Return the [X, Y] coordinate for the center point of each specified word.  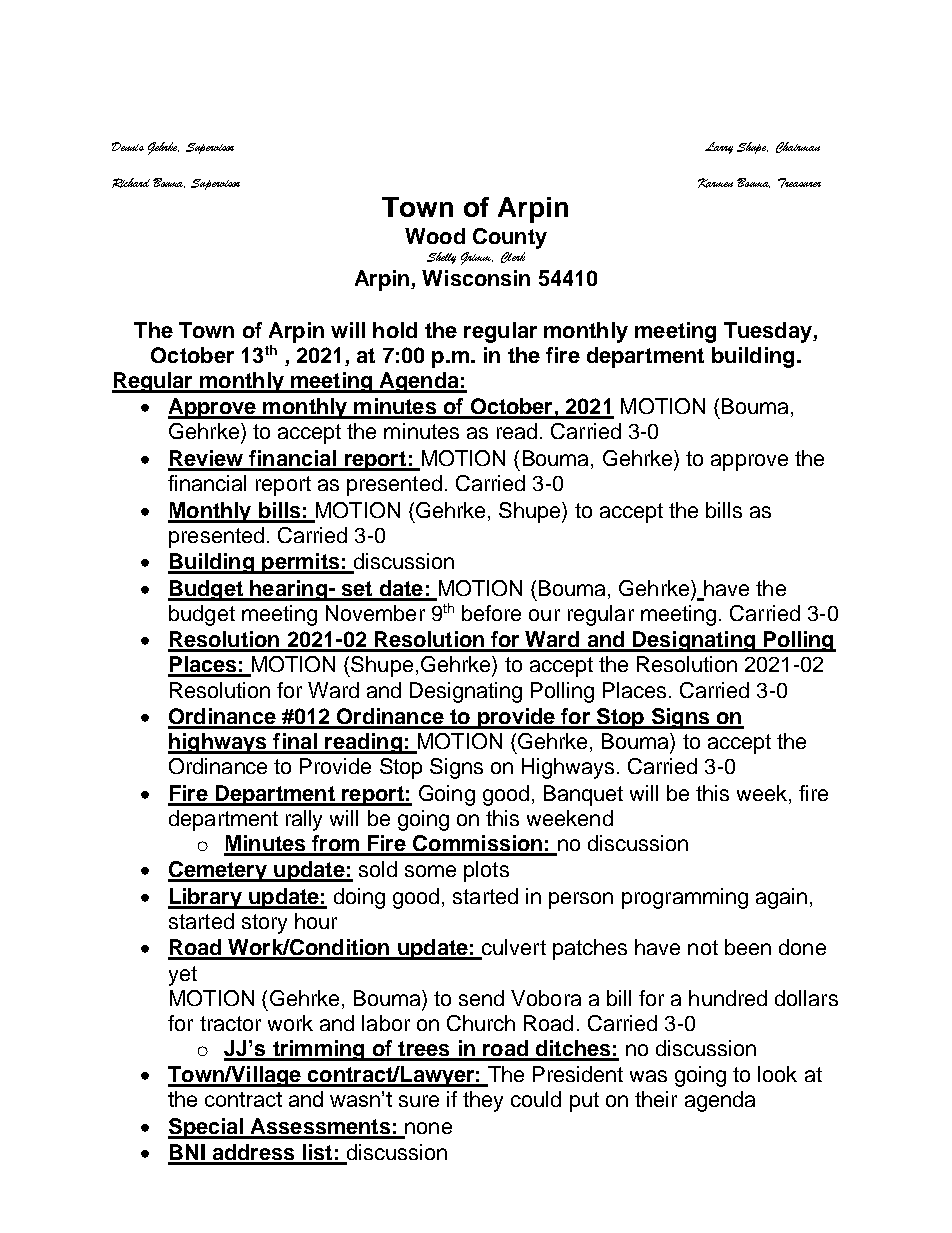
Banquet [583, 795]
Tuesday [769, 332]
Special [206, 1128]
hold [395, 330]
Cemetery [219, 871]
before [491, 613]
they [483, 1101]
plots [486, 871]
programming [685, 898]
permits [301, 563]
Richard [131, 183]
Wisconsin [476, 278]
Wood [435, 236]
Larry [719, 148]
